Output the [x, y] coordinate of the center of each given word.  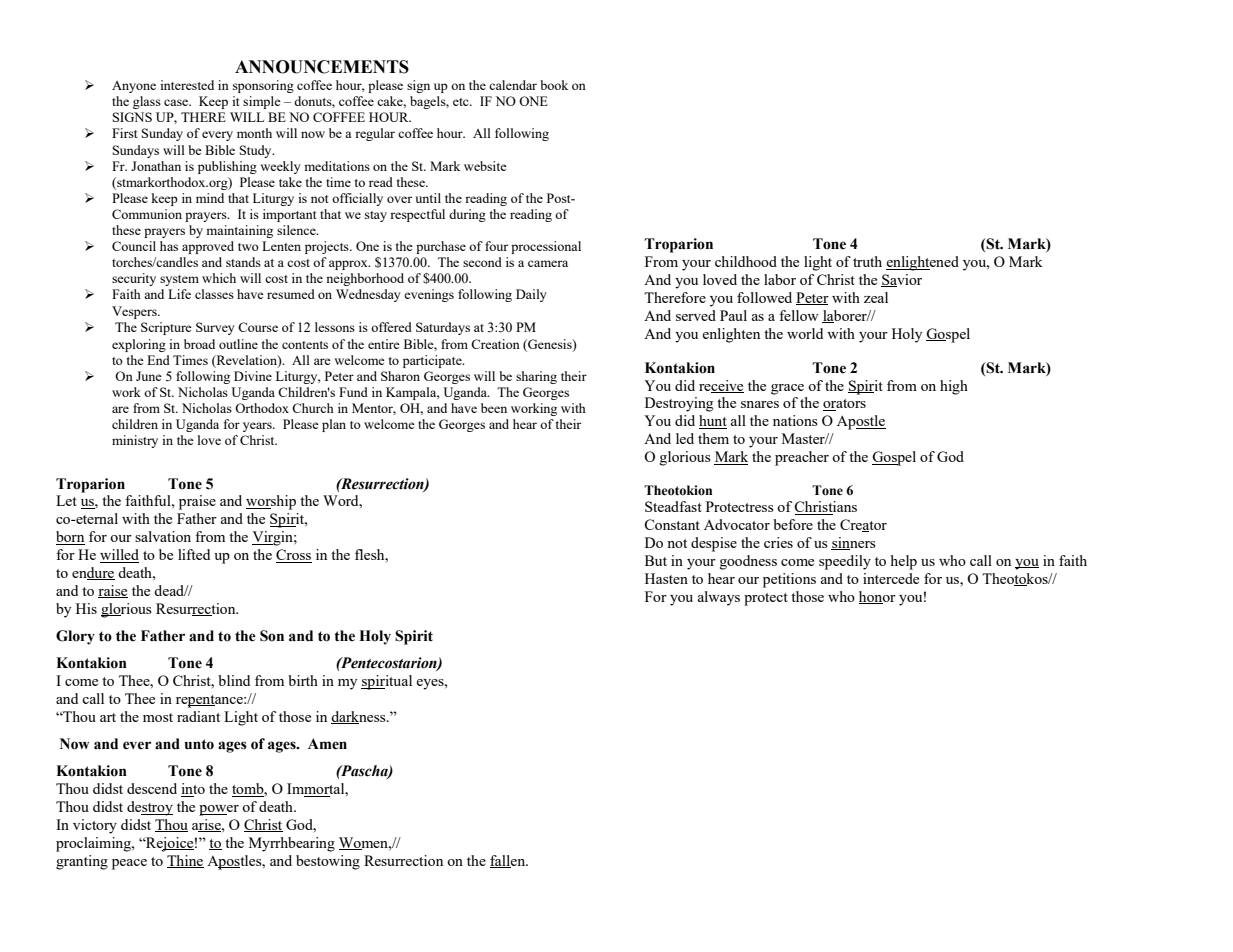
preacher [802, 458]
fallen [509, 861]
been [494, 408]
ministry [135, 441]
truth [867, 261]
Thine [185, 861]
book [554, 85]
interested [187, 85]
